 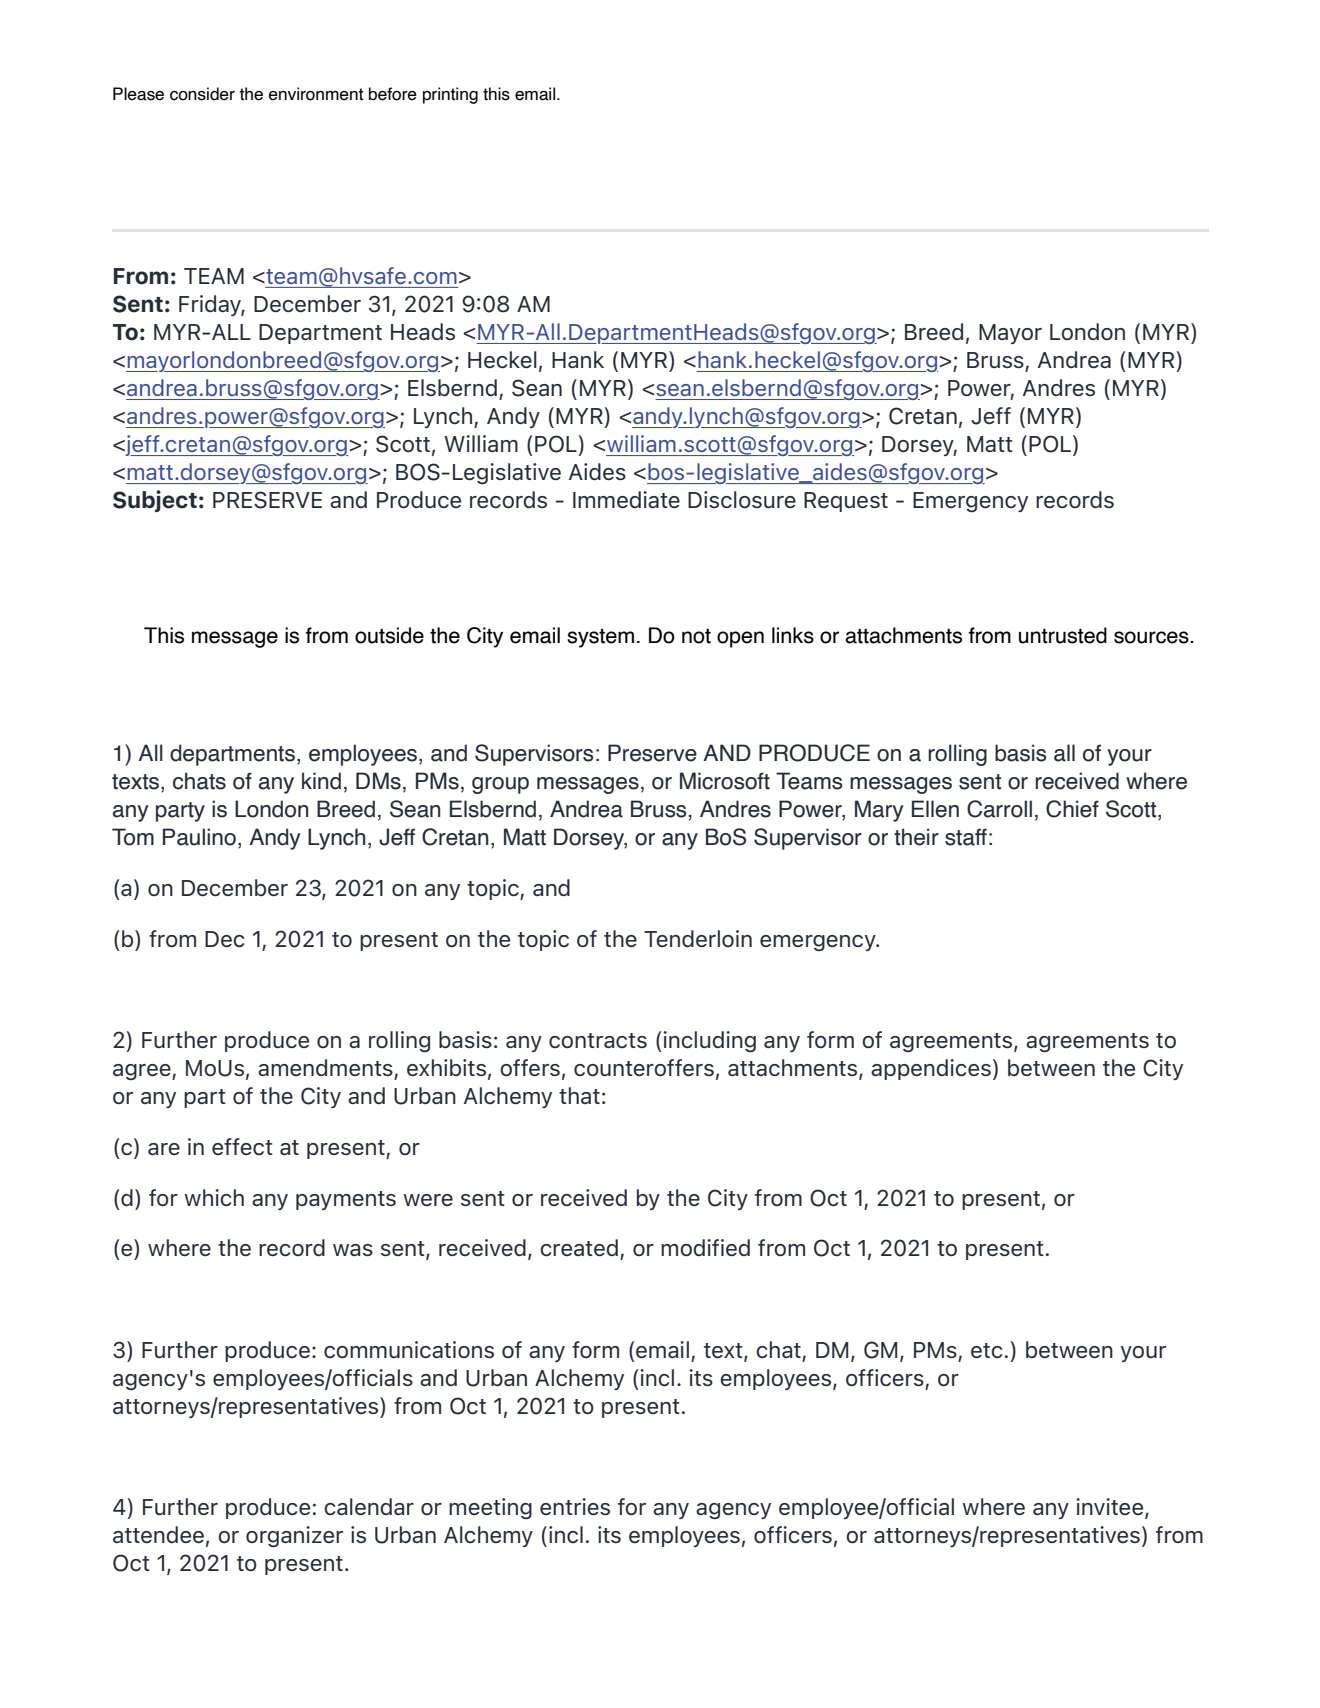 I want to click on entries, so click(x=575, y=1506).
